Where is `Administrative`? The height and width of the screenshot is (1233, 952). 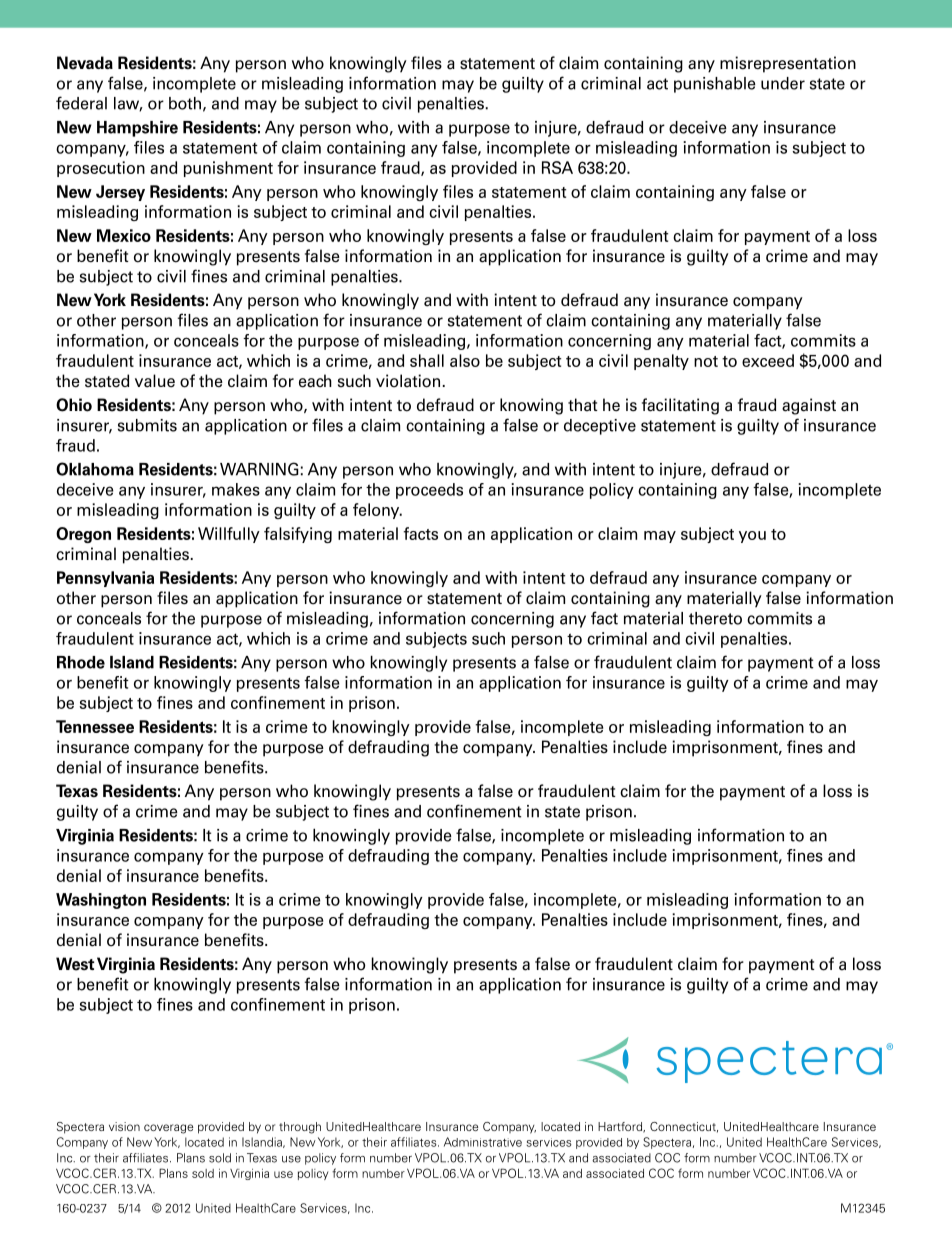
Administrative is located at coordinates (483, 1142).
